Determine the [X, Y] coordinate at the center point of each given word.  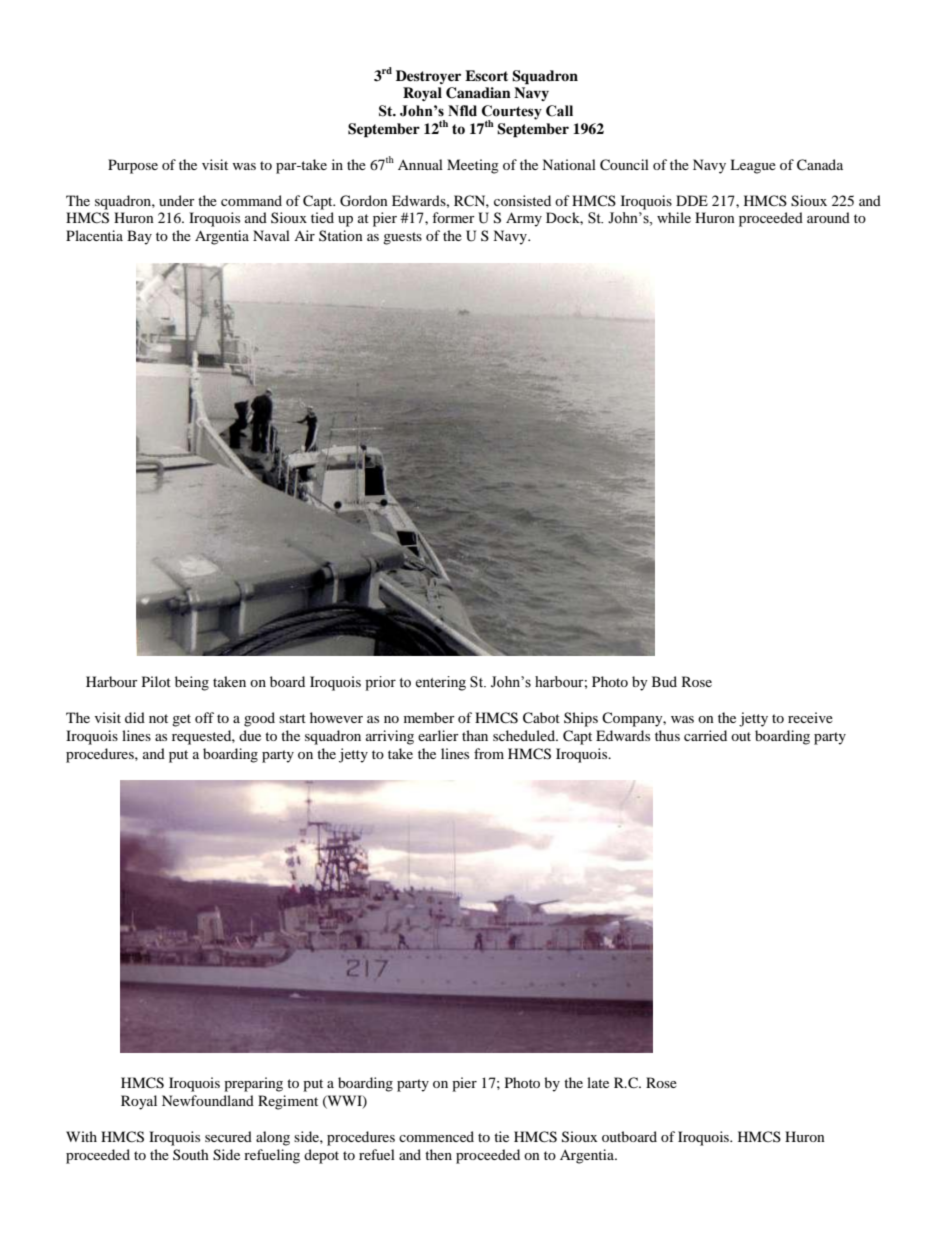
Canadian [478, 93]
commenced [436, 1136]
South [191, 1154]
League [753, 166]
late [598, 1082]
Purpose [133, 166]
